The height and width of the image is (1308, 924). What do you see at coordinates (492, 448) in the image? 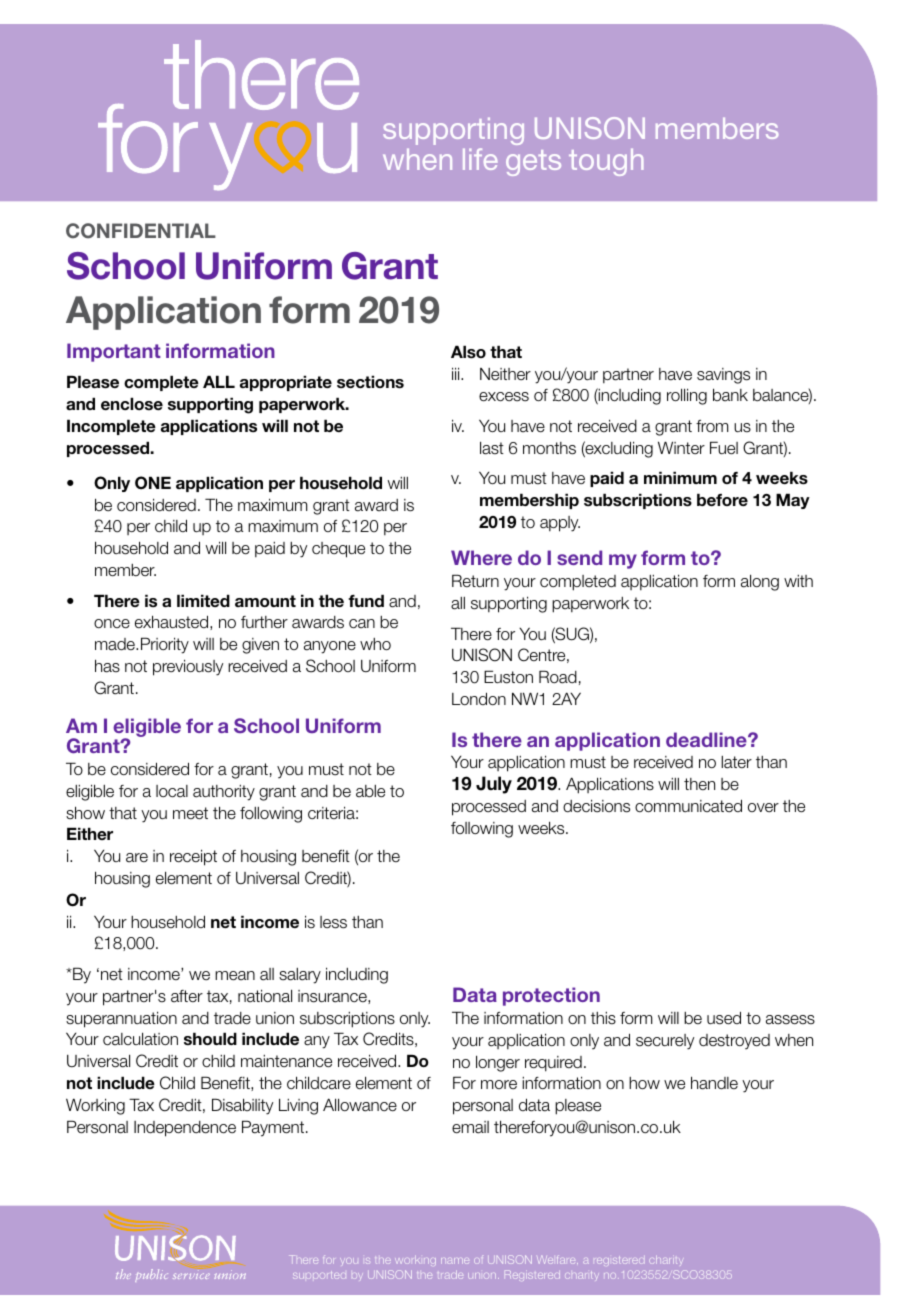
I see `last` at bounding box center [492, 448].
